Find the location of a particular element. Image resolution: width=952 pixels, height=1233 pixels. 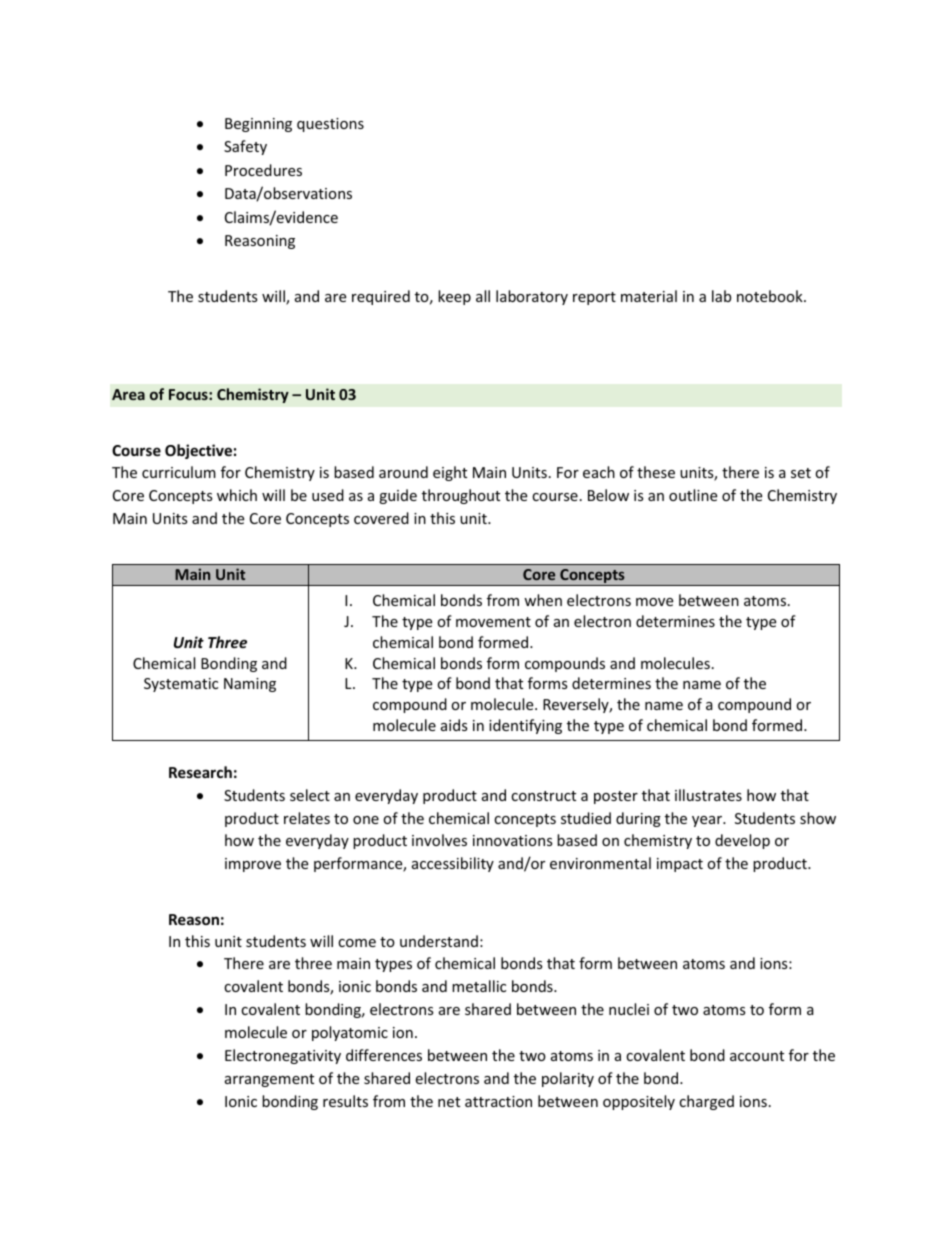

when is located at coordinates (543, 600).
